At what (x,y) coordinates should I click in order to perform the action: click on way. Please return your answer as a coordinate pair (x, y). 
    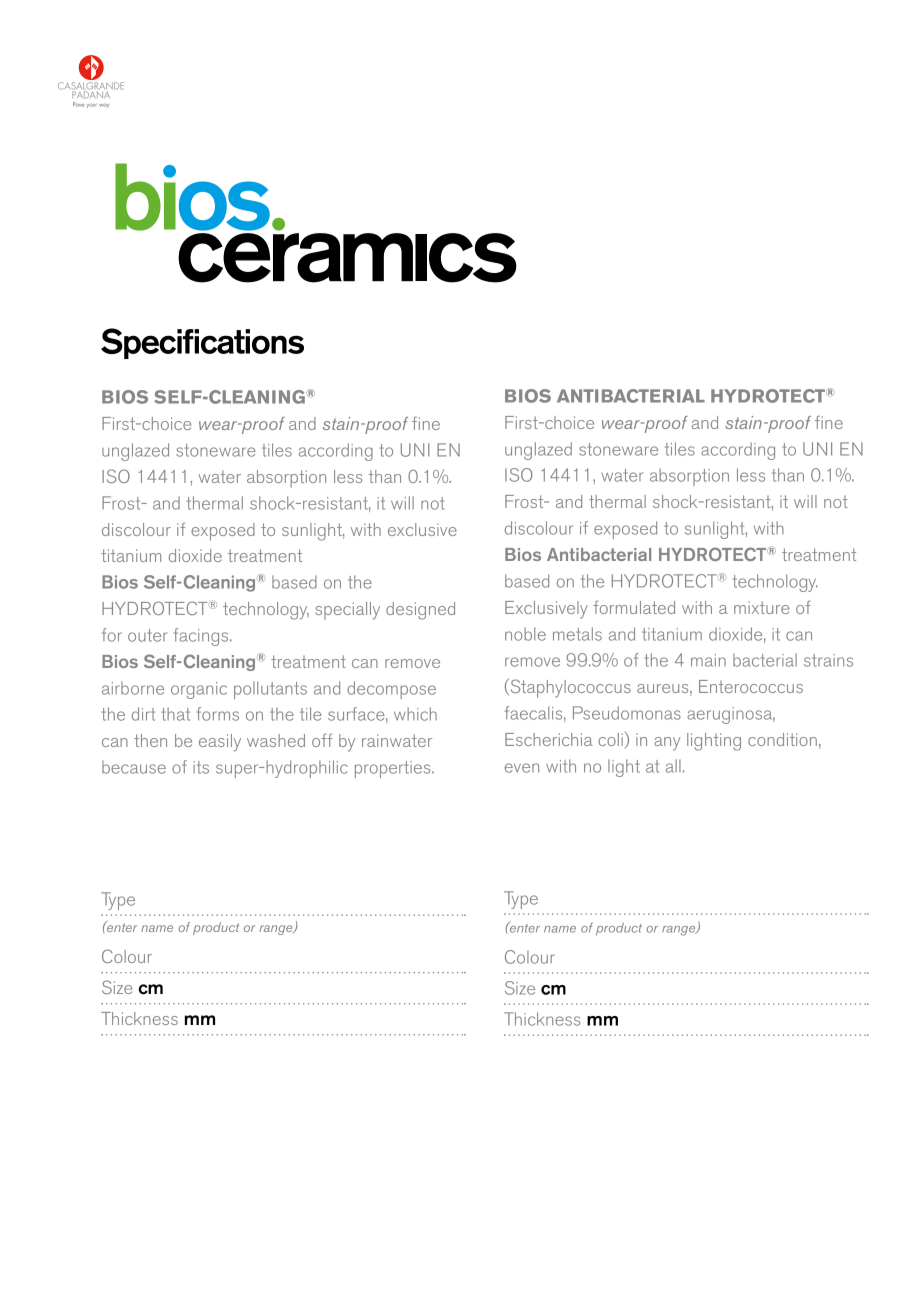
    Looking at the image, I should click on (104, 106).
